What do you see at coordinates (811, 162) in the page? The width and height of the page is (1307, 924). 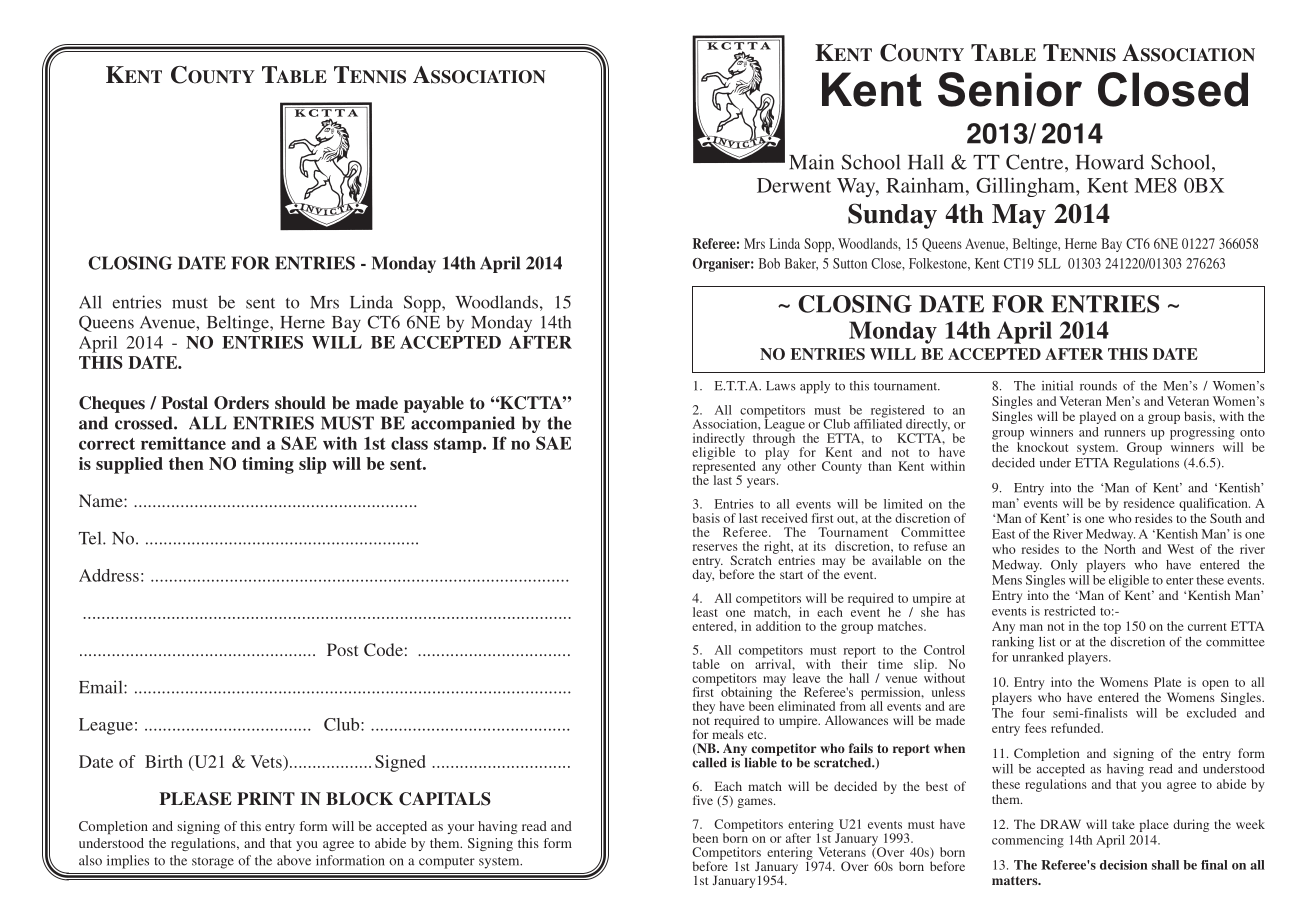 I see `Main` at bounding box center [811, 162].
